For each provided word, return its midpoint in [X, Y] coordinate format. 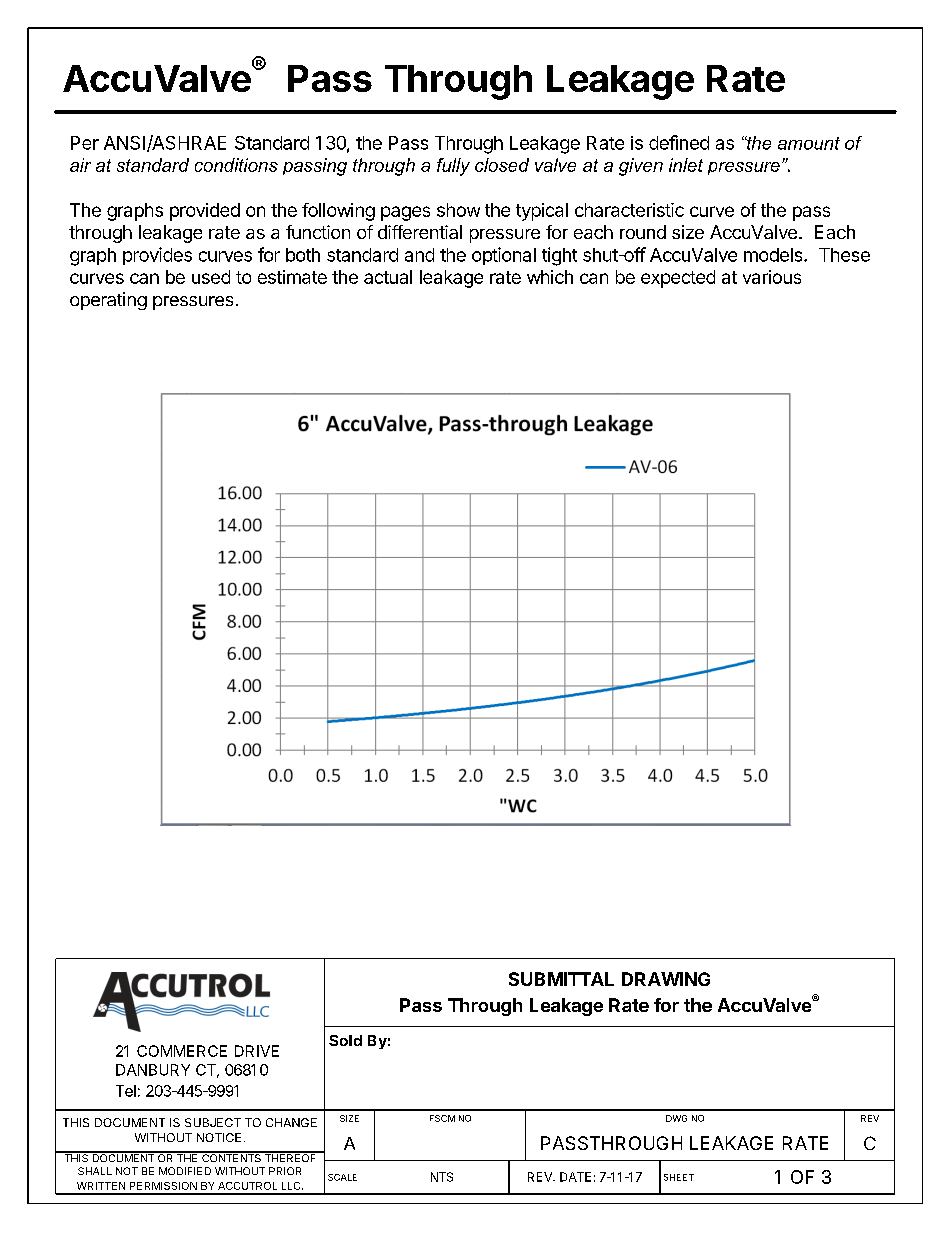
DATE [575, 1177]
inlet [686, 165]
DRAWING [666, 979]
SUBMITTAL [561, 979]
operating [108, 301]
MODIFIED [185, 1171]
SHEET [679, 1177]
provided [205, 212]
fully [453, 167]
